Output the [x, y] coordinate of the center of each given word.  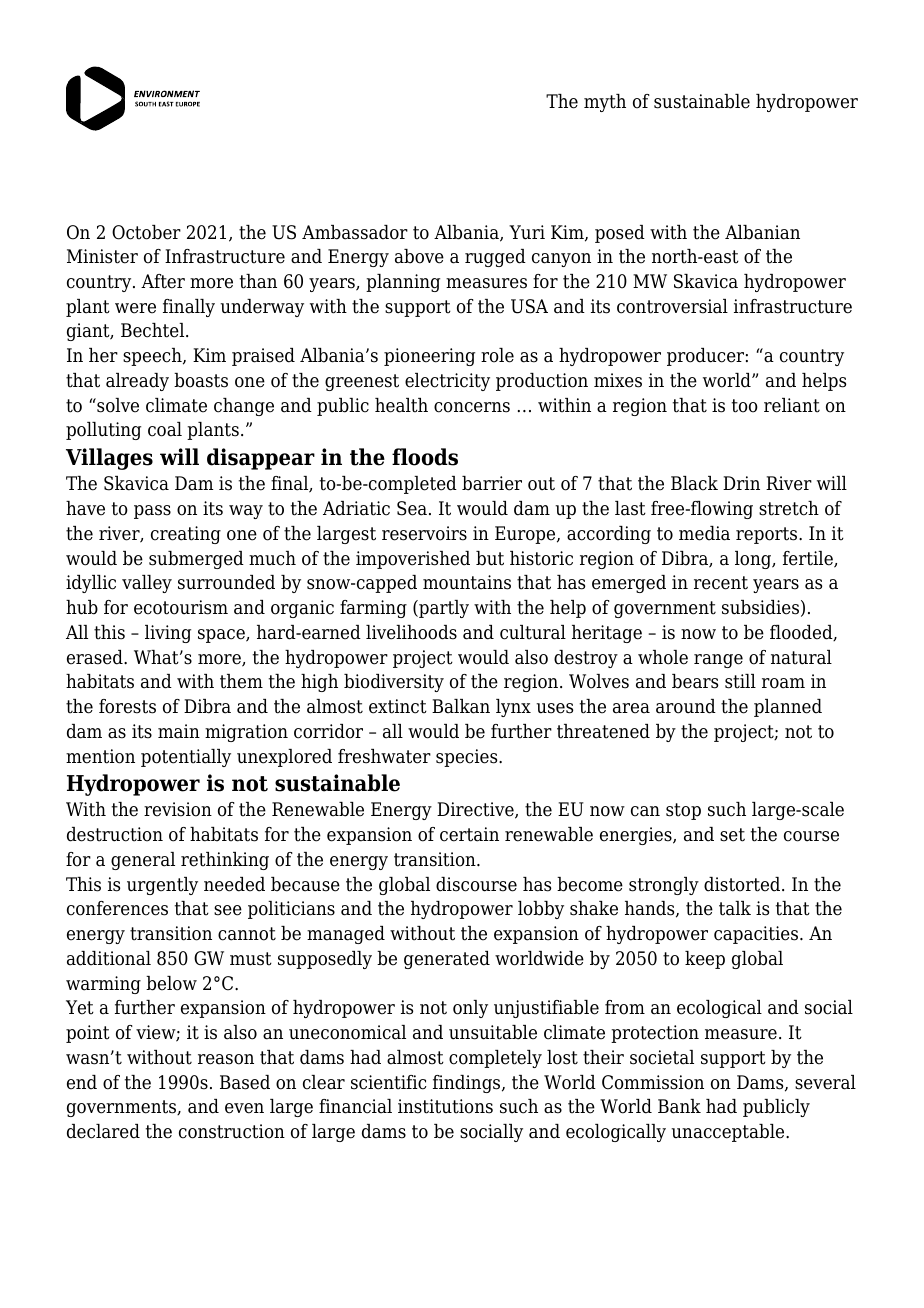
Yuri [527, 232]
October [146, 232]
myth [605, 103]
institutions [445, 1106]
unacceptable [729, 1133]
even [244, 1108]
